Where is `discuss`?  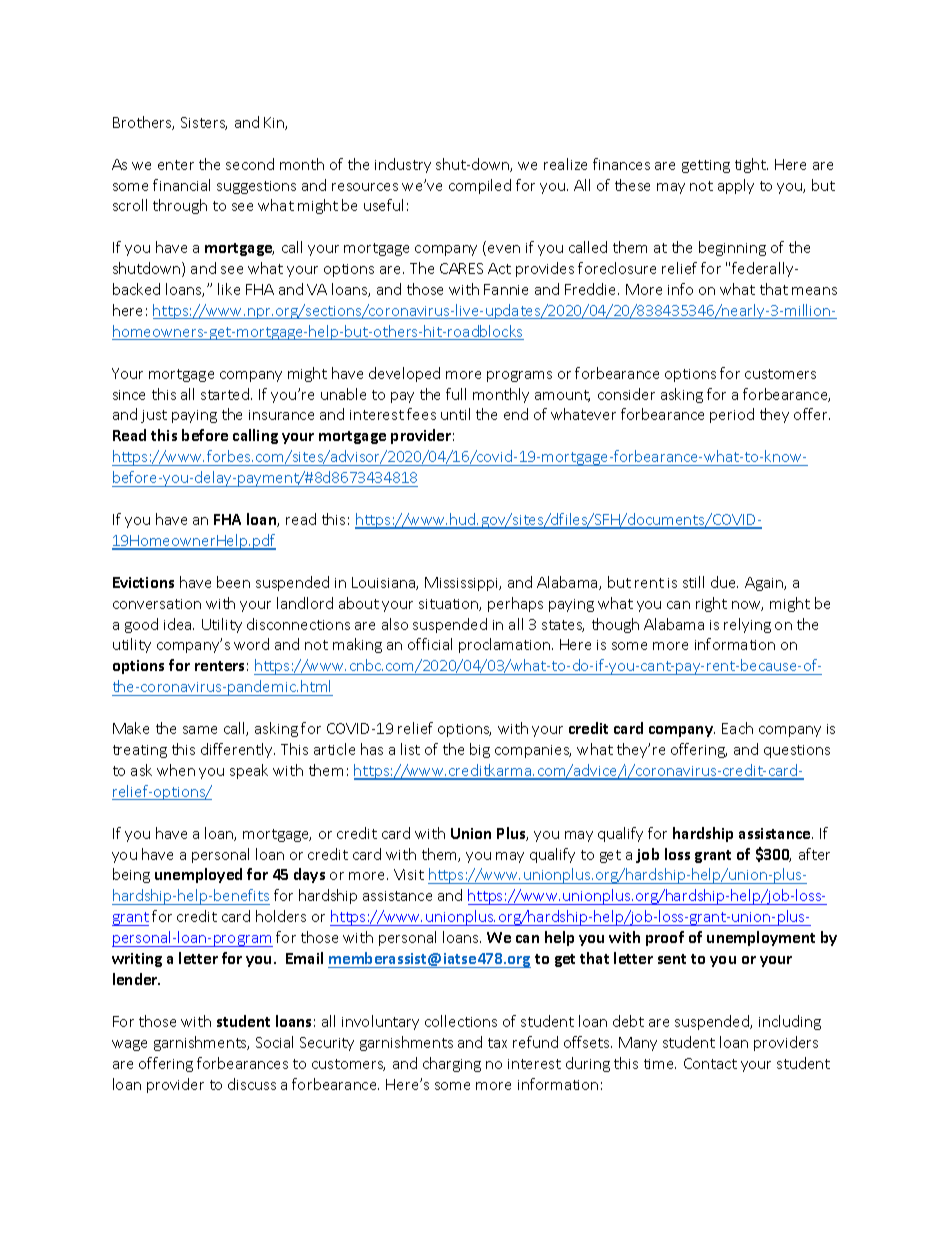
discuss is located at coordinates (252, 1084).
